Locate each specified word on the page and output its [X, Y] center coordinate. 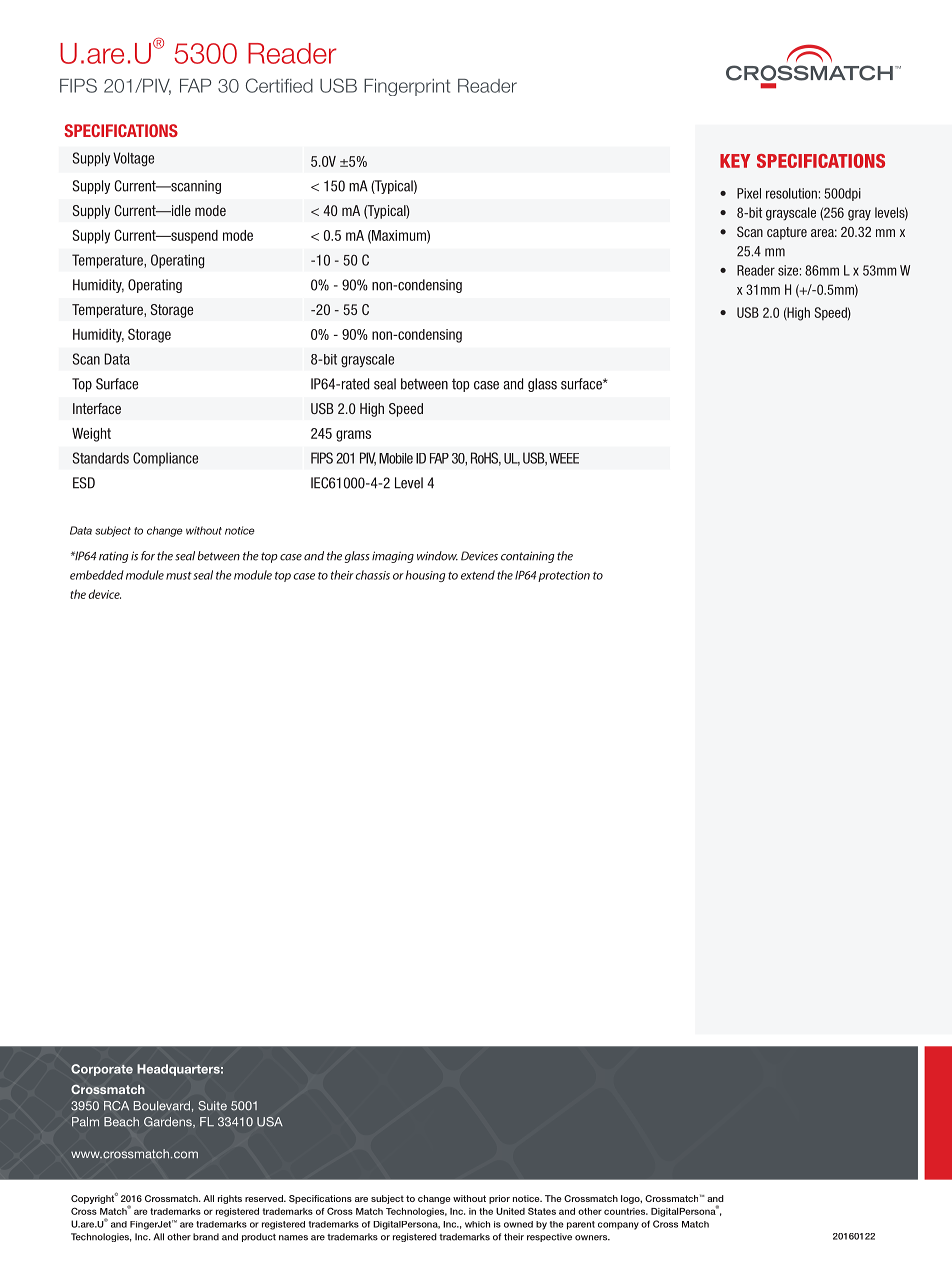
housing [425, 576]
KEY [735, 161]
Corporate [102, 1070]
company [618, 1226]
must [179, 576]
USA [270, 1122]
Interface [97, 408]
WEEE [564, 458]
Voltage [133, 159]
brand [206, 1237]
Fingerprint [407, 87]
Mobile [396, 458]
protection [564, 576]
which [477, 1224]
